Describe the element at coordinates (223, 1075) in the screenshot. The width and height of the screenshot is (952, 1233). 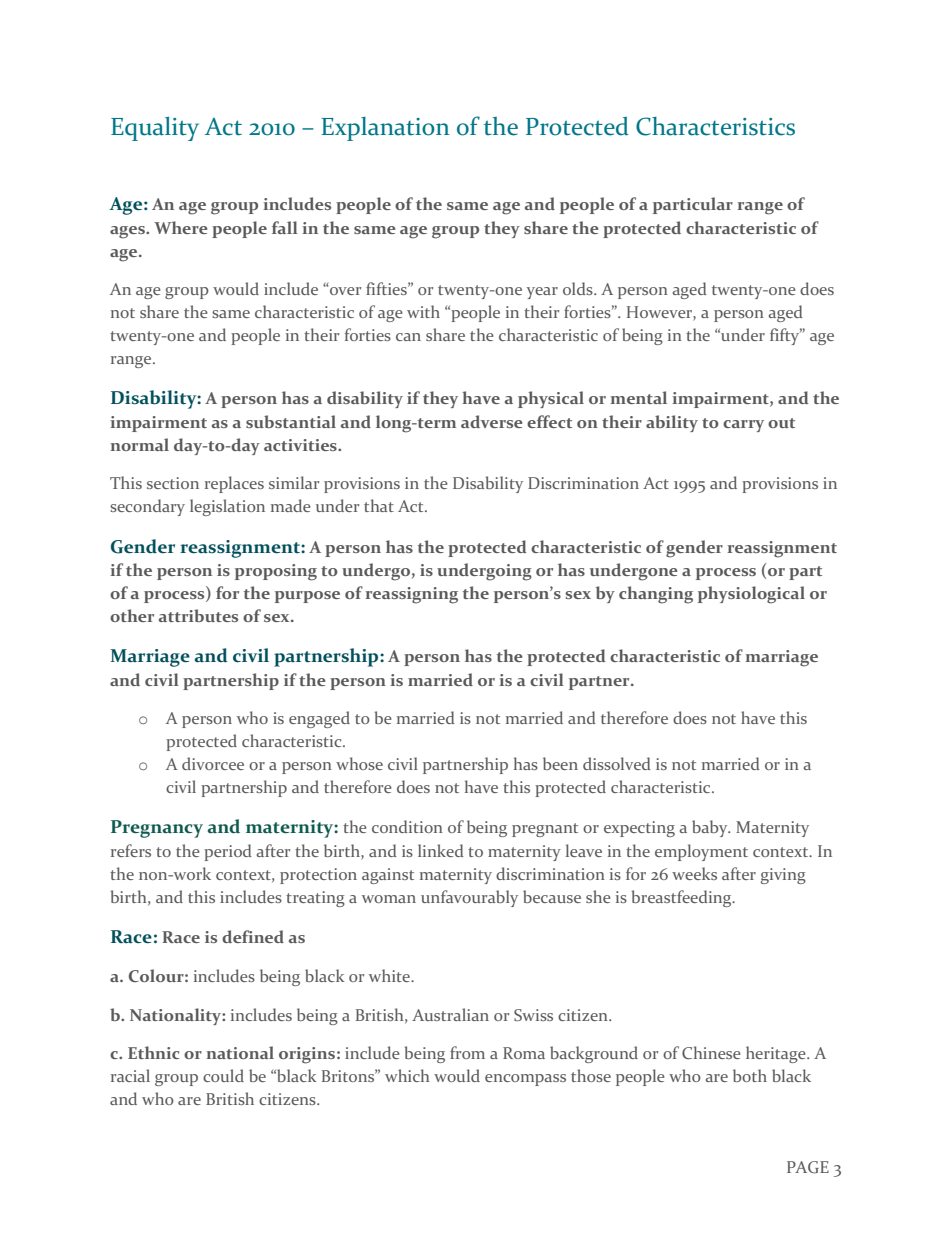
I see `could` at that location.
